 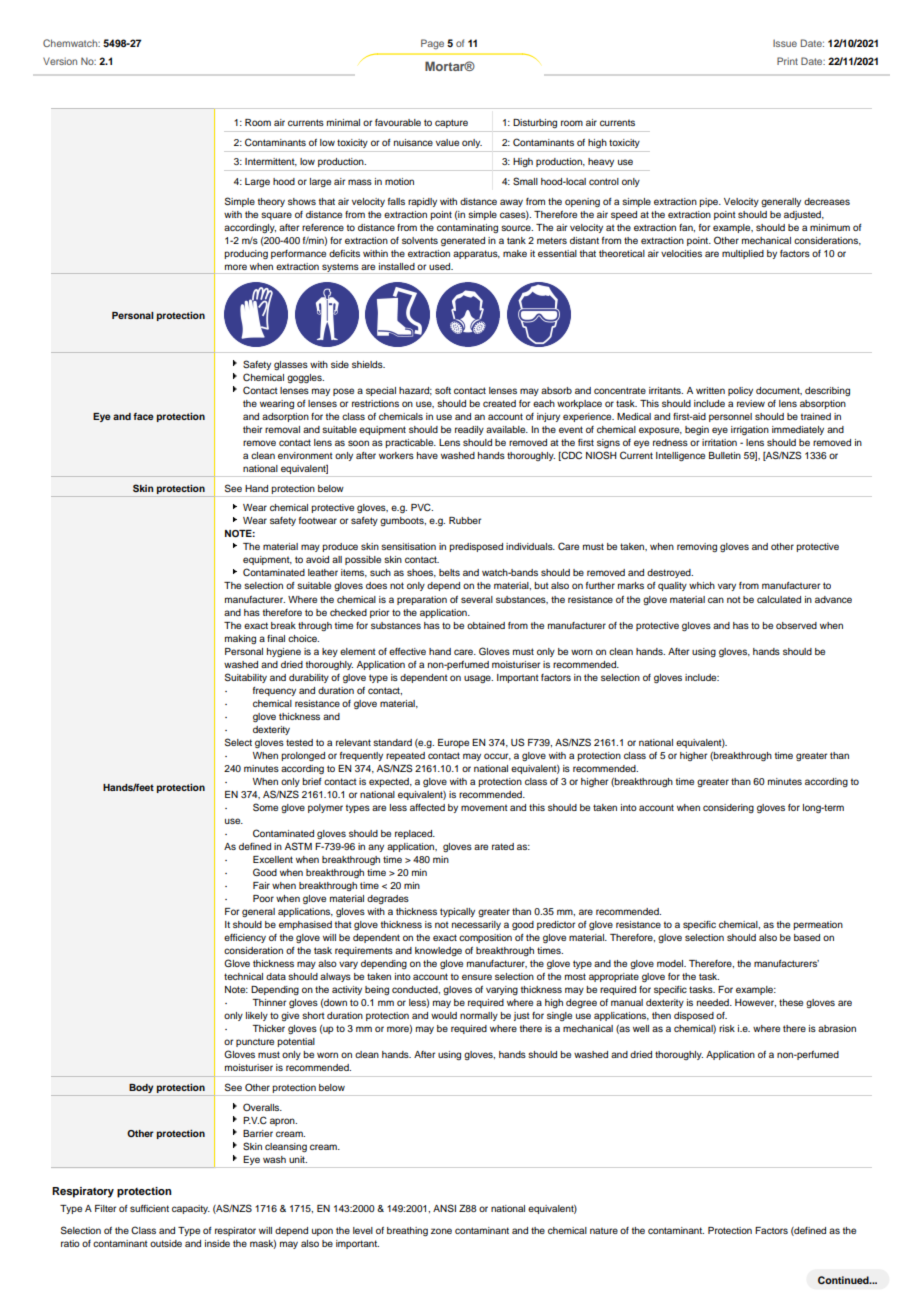 What do you see at coordinates (432, 44) in the page?
I see `Page` at bounding box center [432, 44].
